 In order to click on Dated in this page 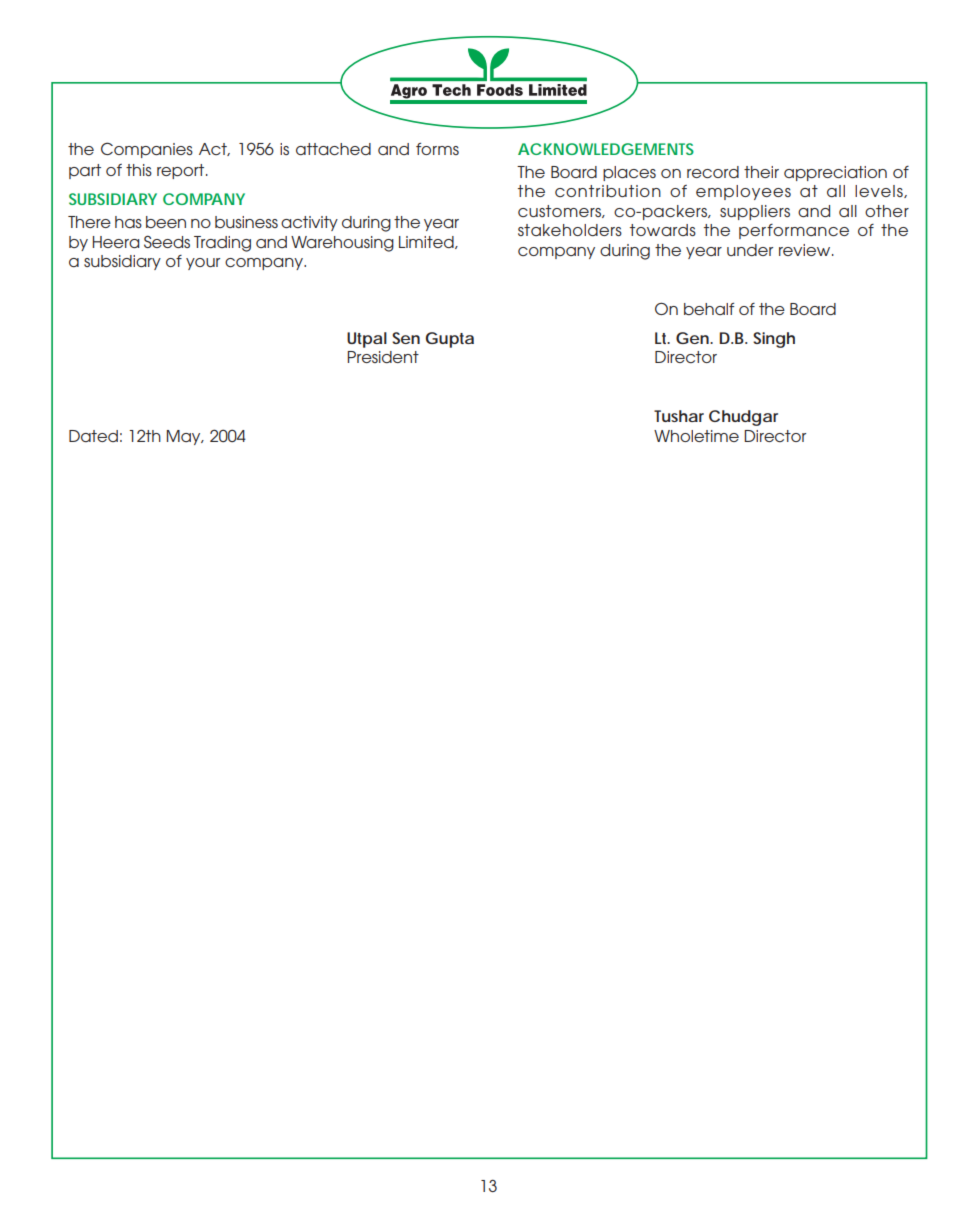, I will do `click(93, 436)`.
